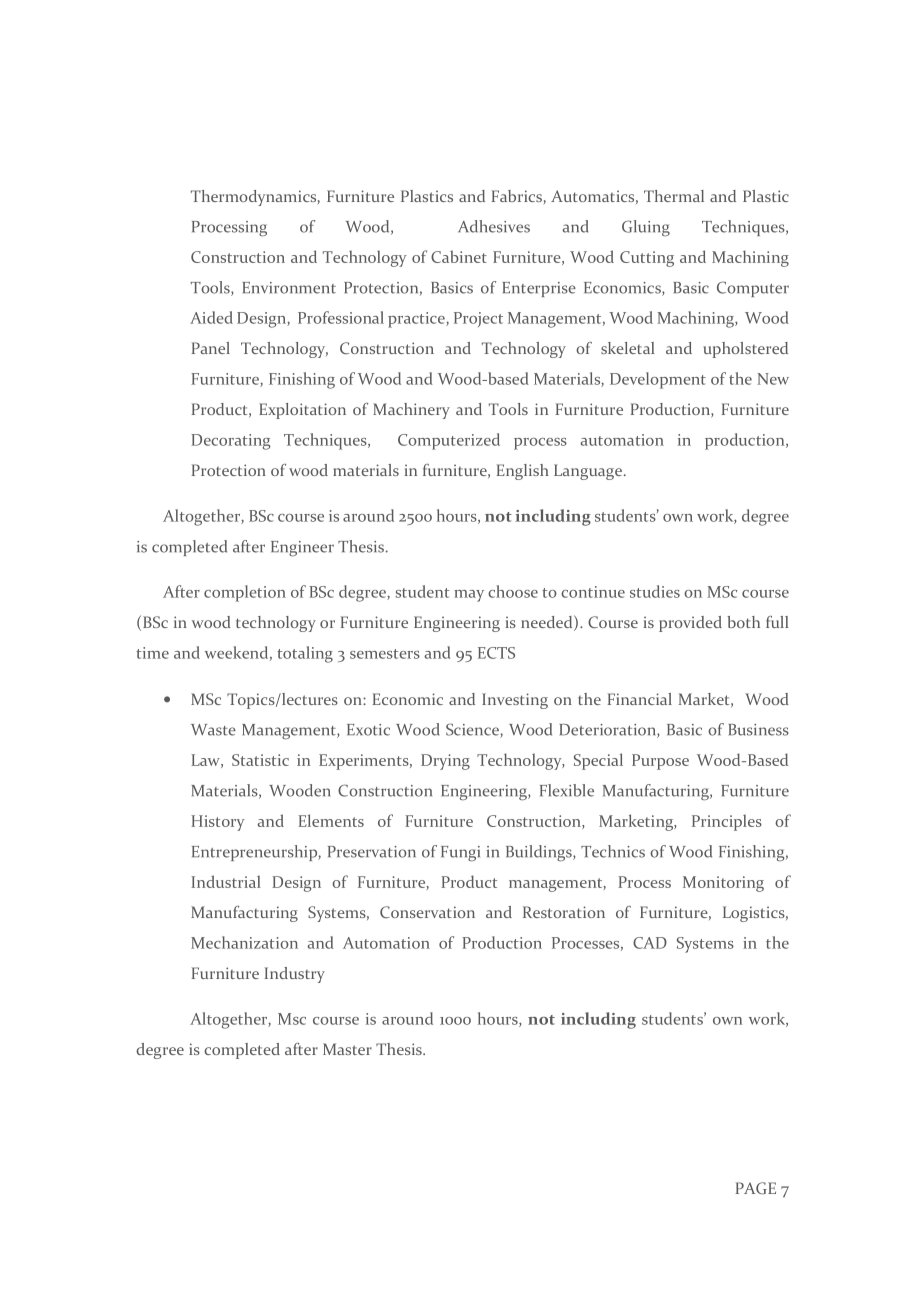 The height and width of the screenshot is (1308, 924). What do you see at coordinates (639, 699) in the screenshot?
I see `Financial` at bounding box center [639, 699].
